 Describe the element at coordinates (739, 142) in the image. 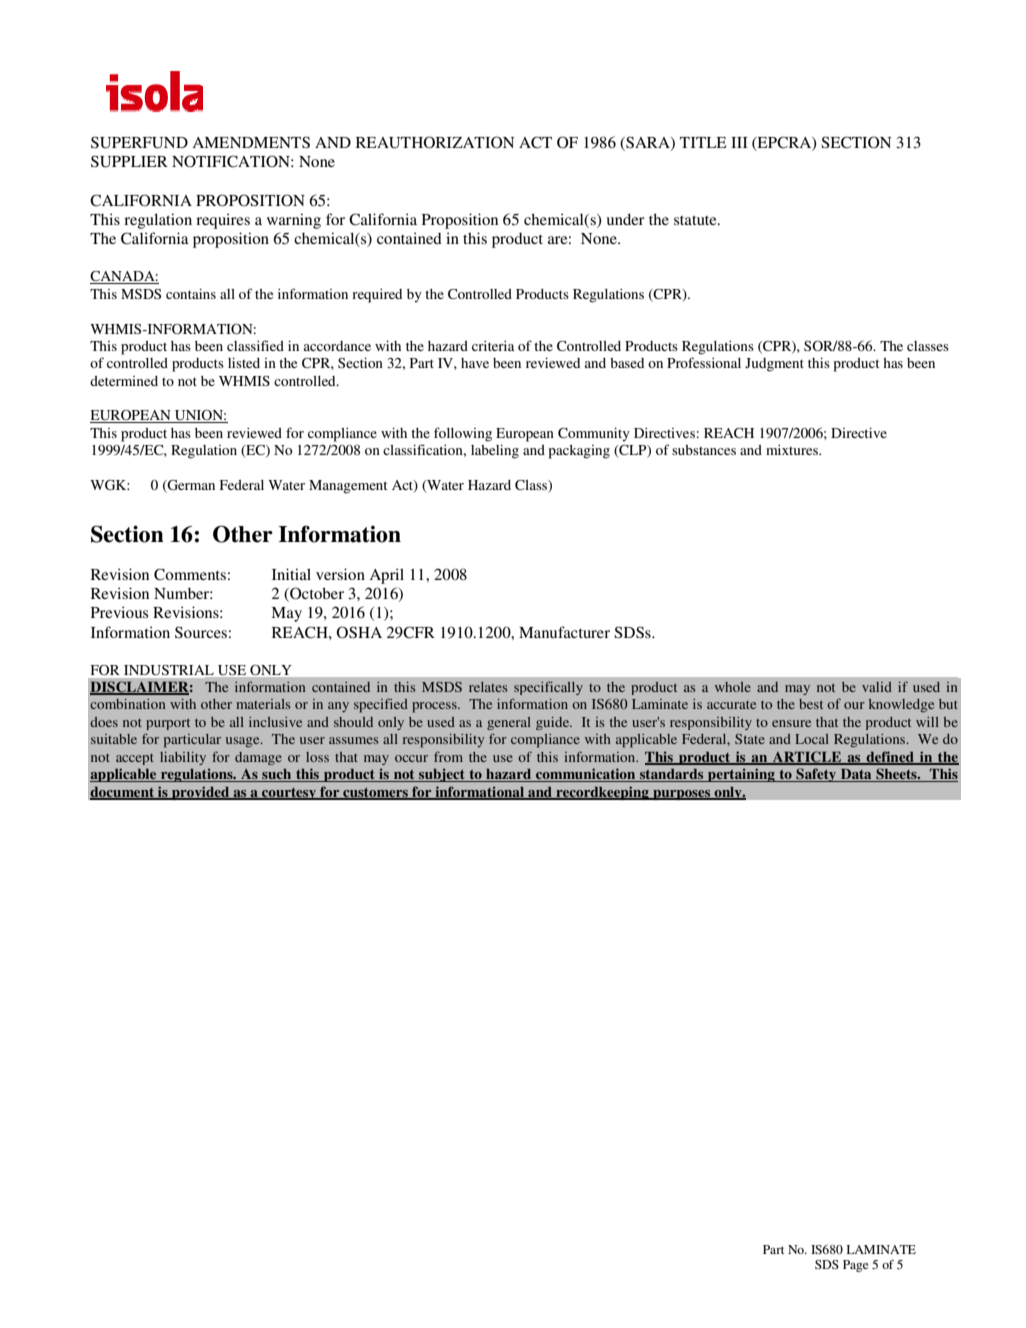

I see `III` at that location.
